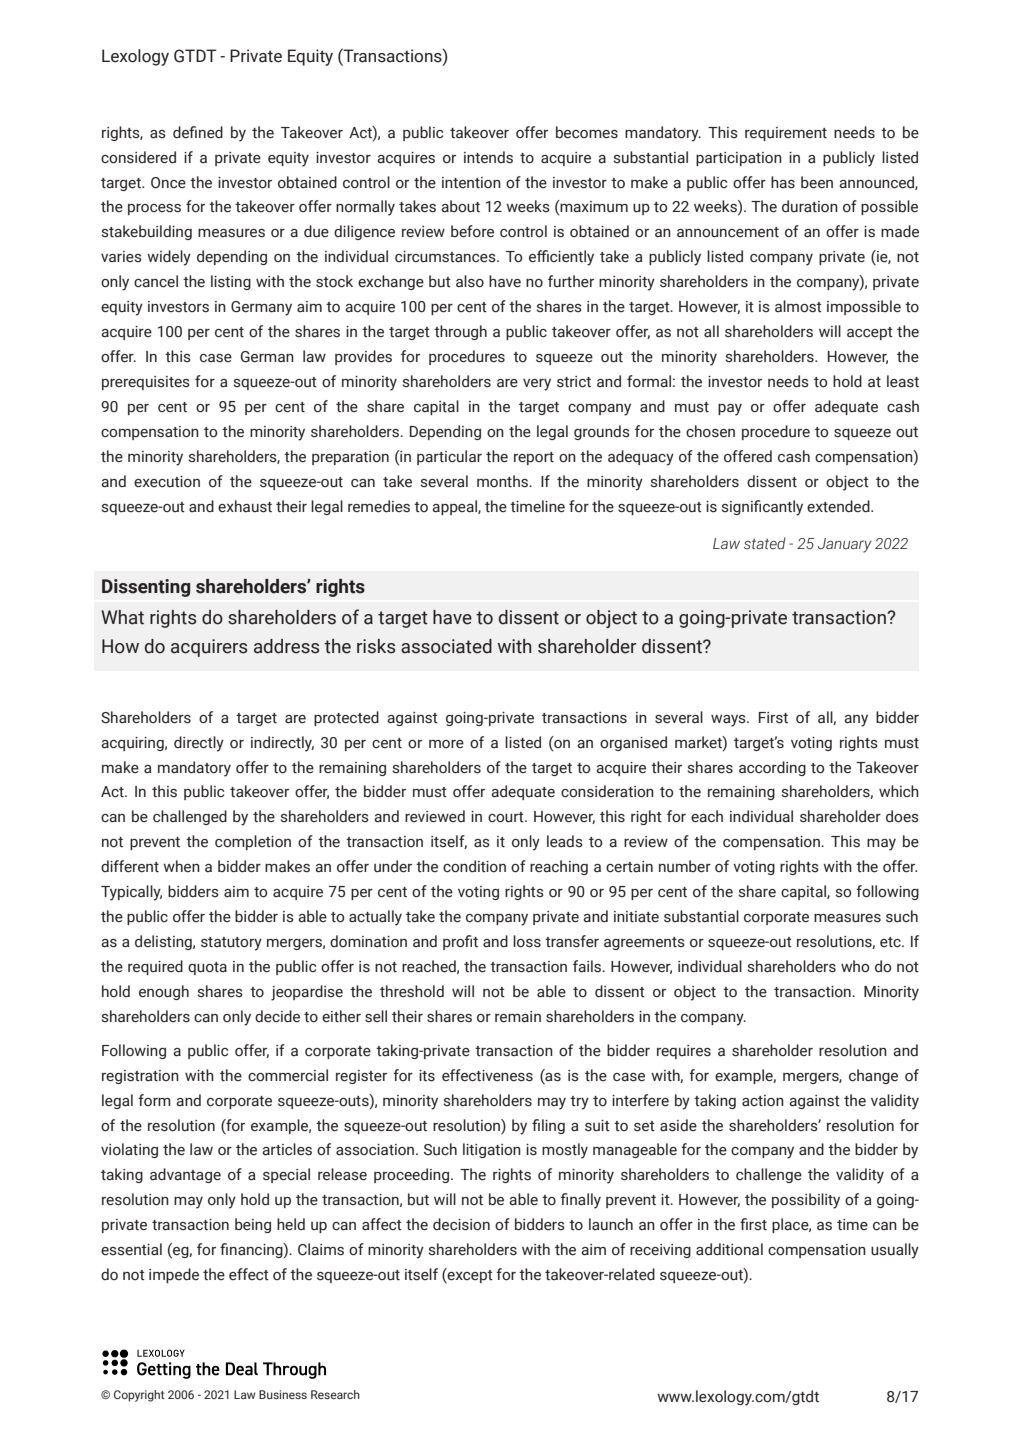 The height and width of the screenshot is (1443, 1020). Describe the element at coordinates (579, 1103) in the screenshot. I see `try` at that location.
